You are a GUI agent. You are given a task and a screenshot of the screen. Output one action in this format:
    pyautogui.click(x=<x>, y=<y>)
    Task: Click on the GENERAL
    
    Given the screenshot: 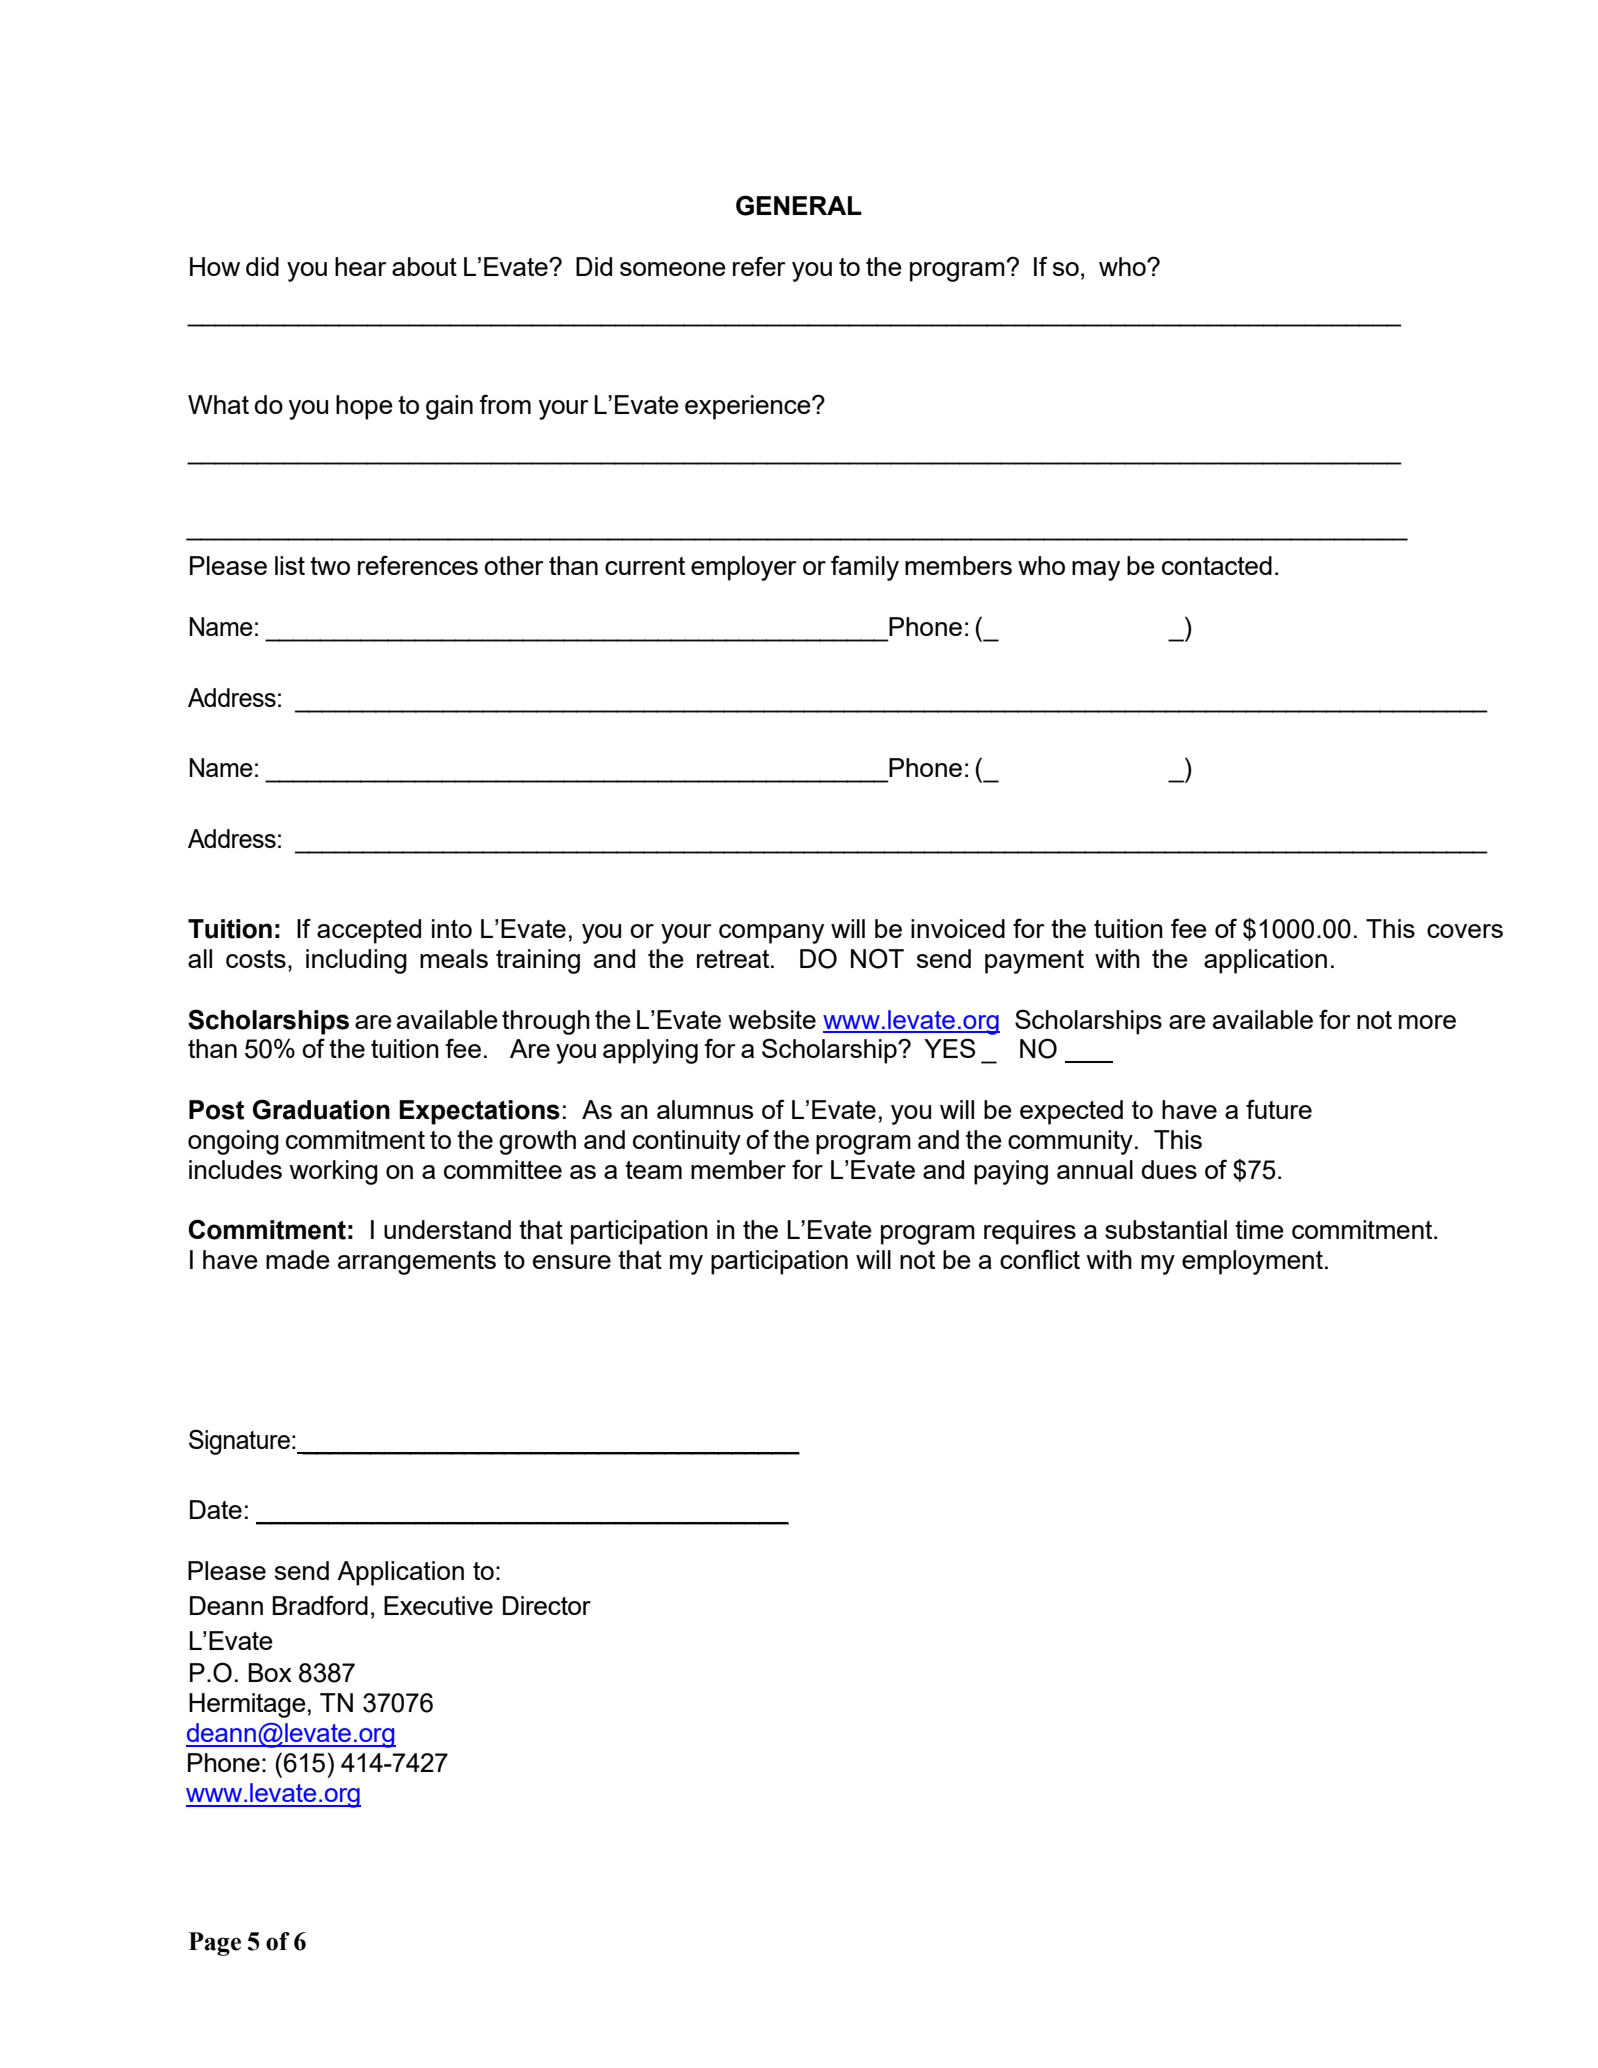 What is the action you would take?
    pyautogui.click(x=799, y=205)
